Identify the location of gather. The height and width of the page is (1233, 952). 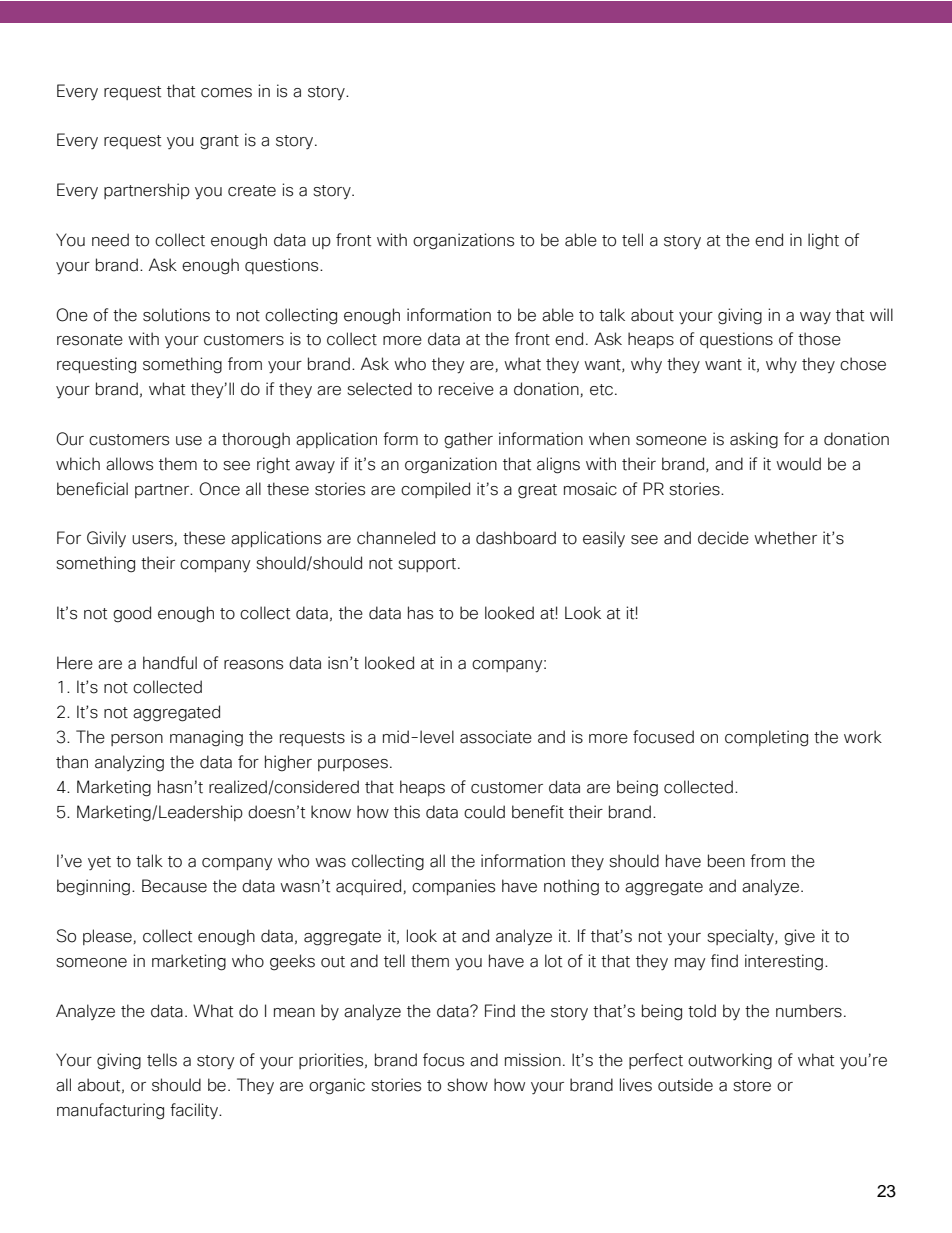
(468, 440).
